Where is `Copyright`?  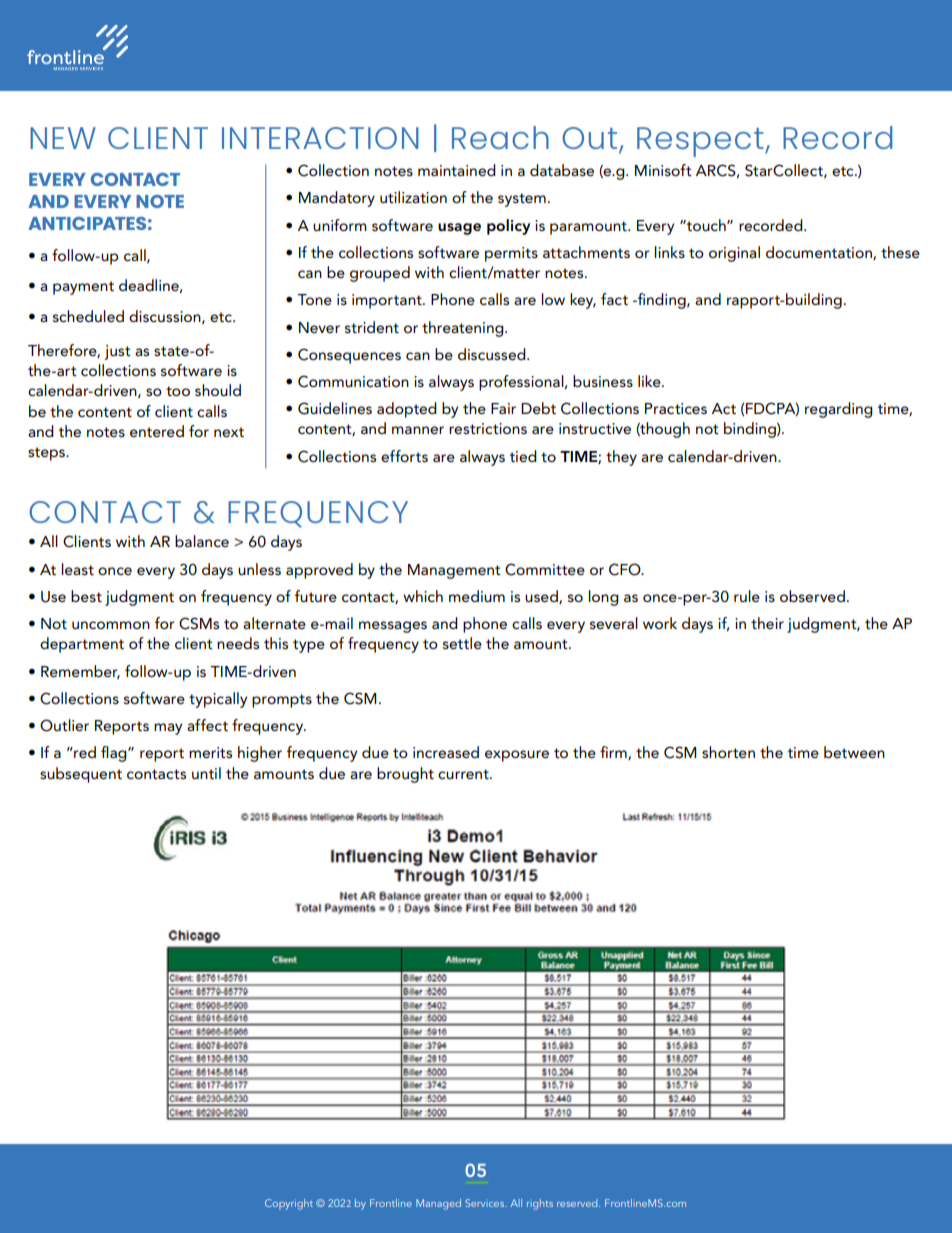 Copyright is located at coordinates (289, 1204).
